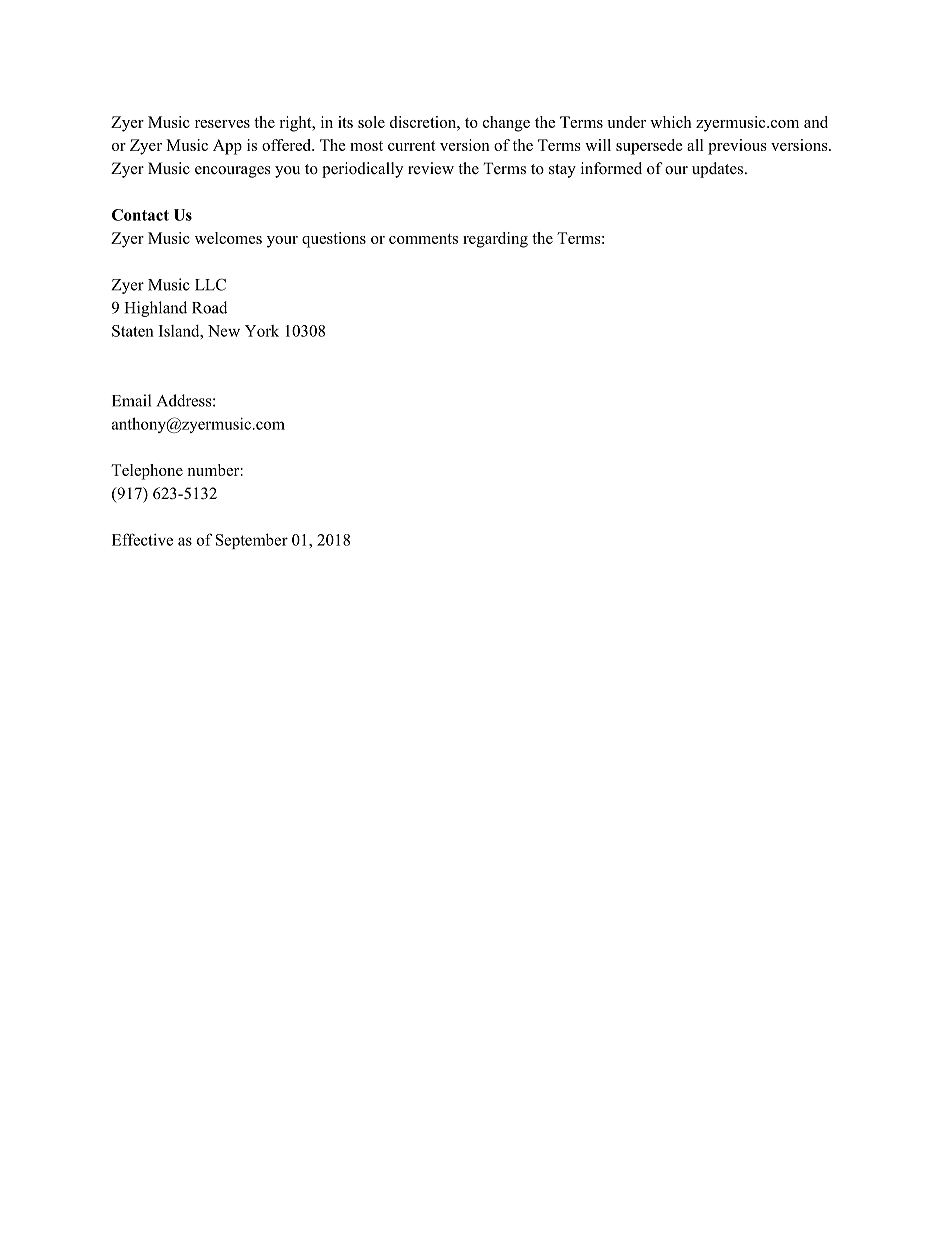 The height and width of the image is (1233, 952). Describe the element at coordinates (224, 331) in the image. I see `New` at that location.
